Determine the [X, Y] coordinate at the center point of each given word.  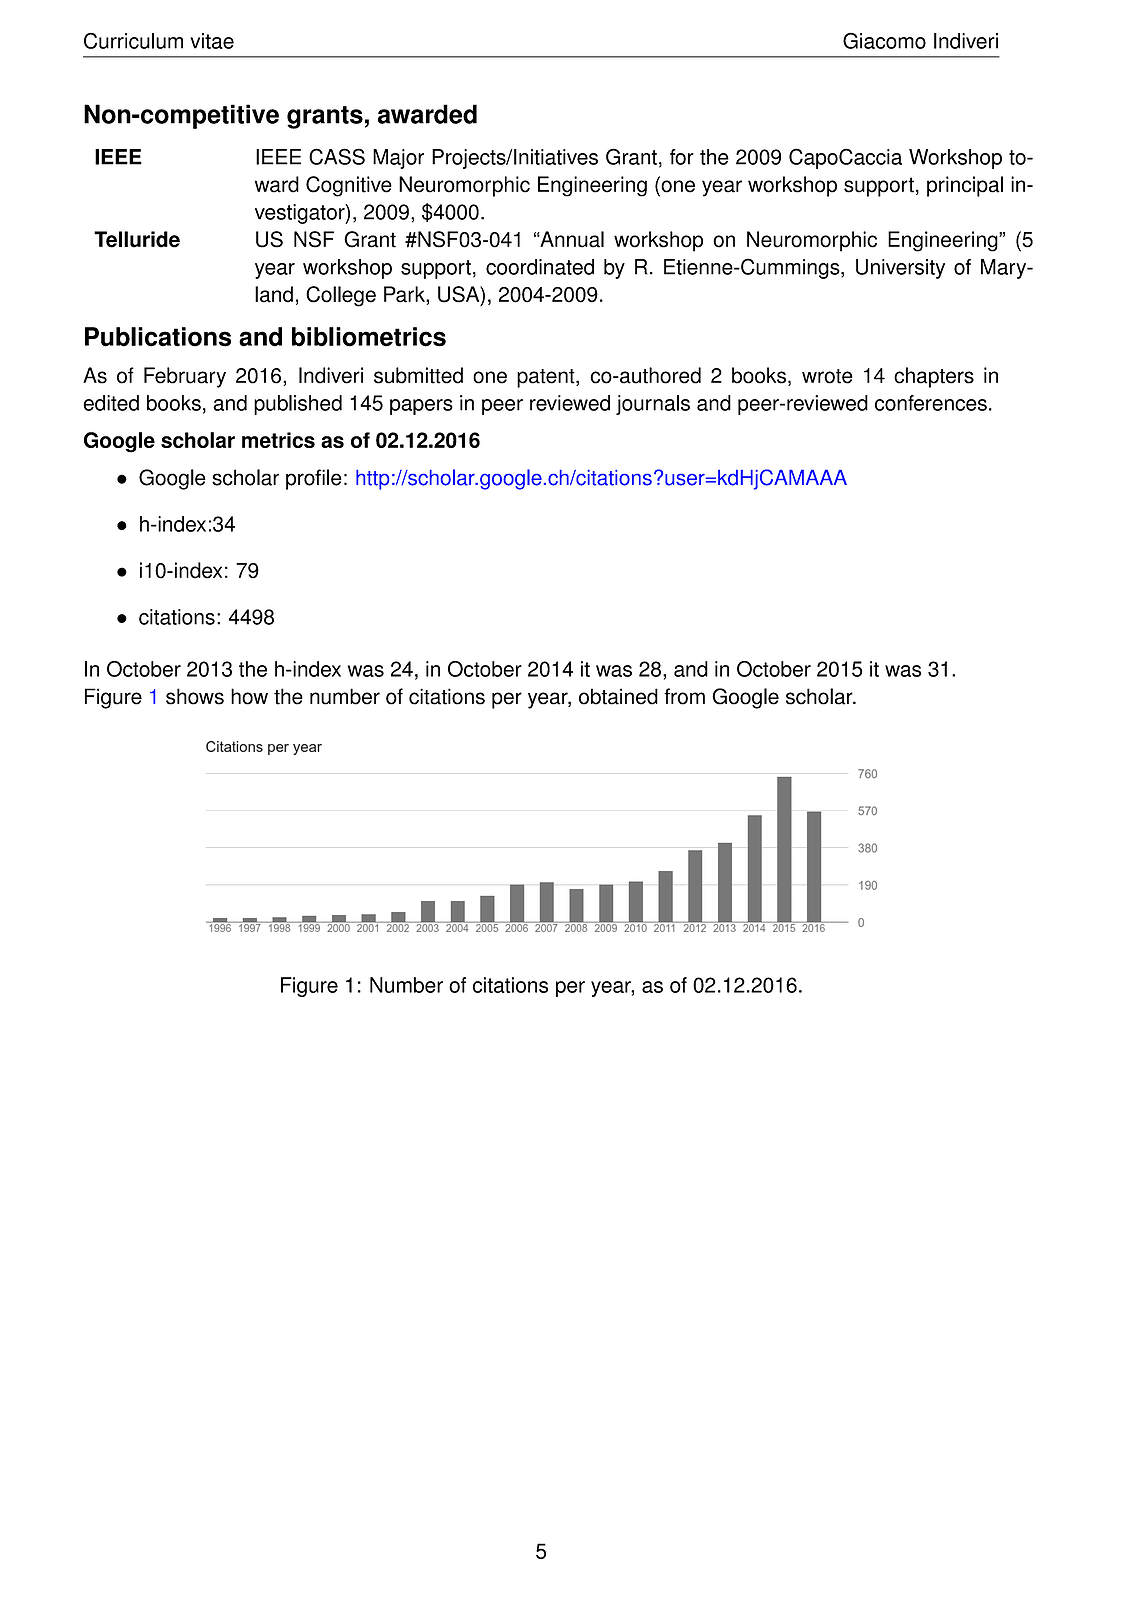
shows [195, 696]
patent [547, 378]
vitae [212, 41]
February [185, 377]
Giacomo [884, 40]
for [682, 157]
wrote [827, 376]
